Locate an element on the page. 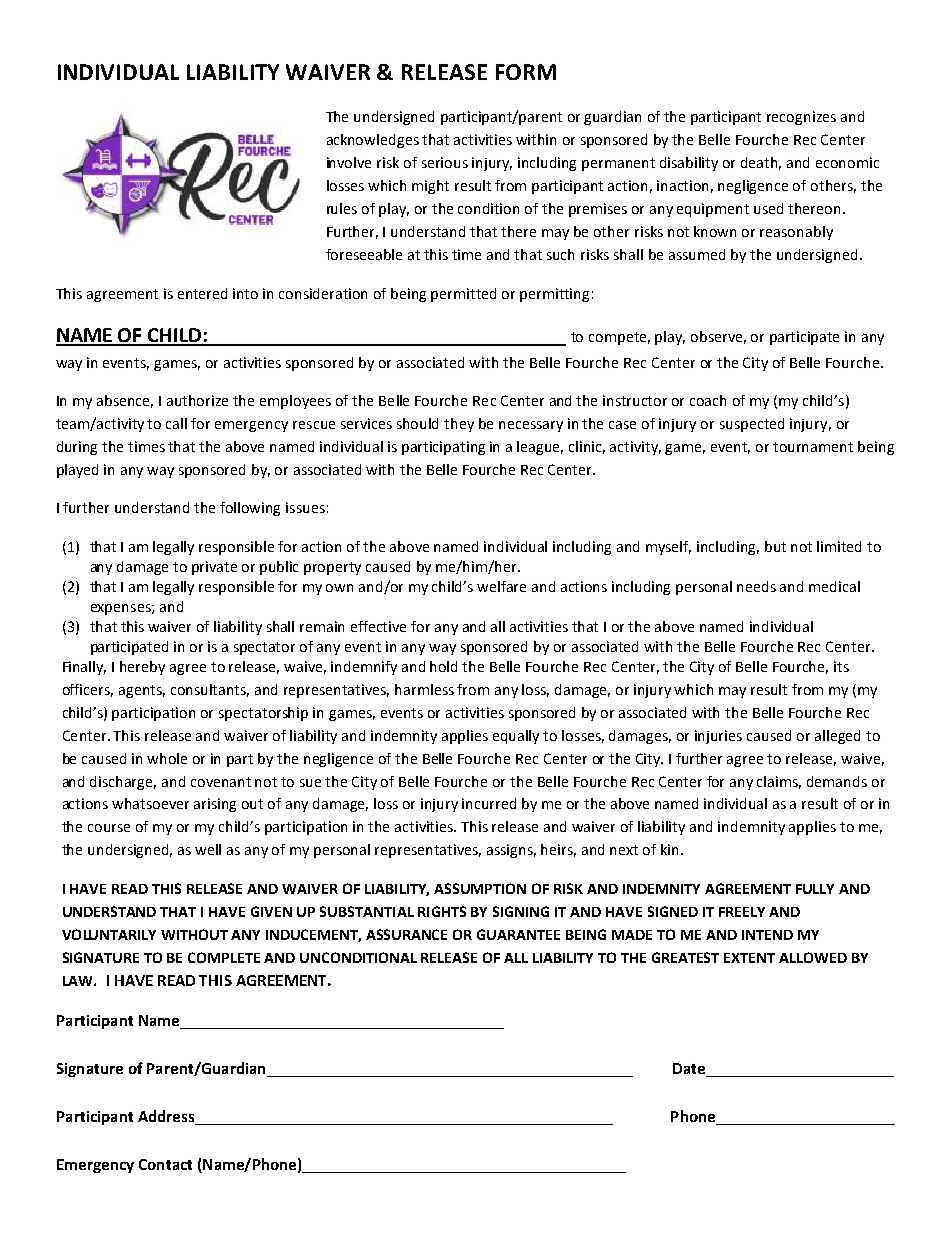  authorize is located at coordinates (197, 400).
